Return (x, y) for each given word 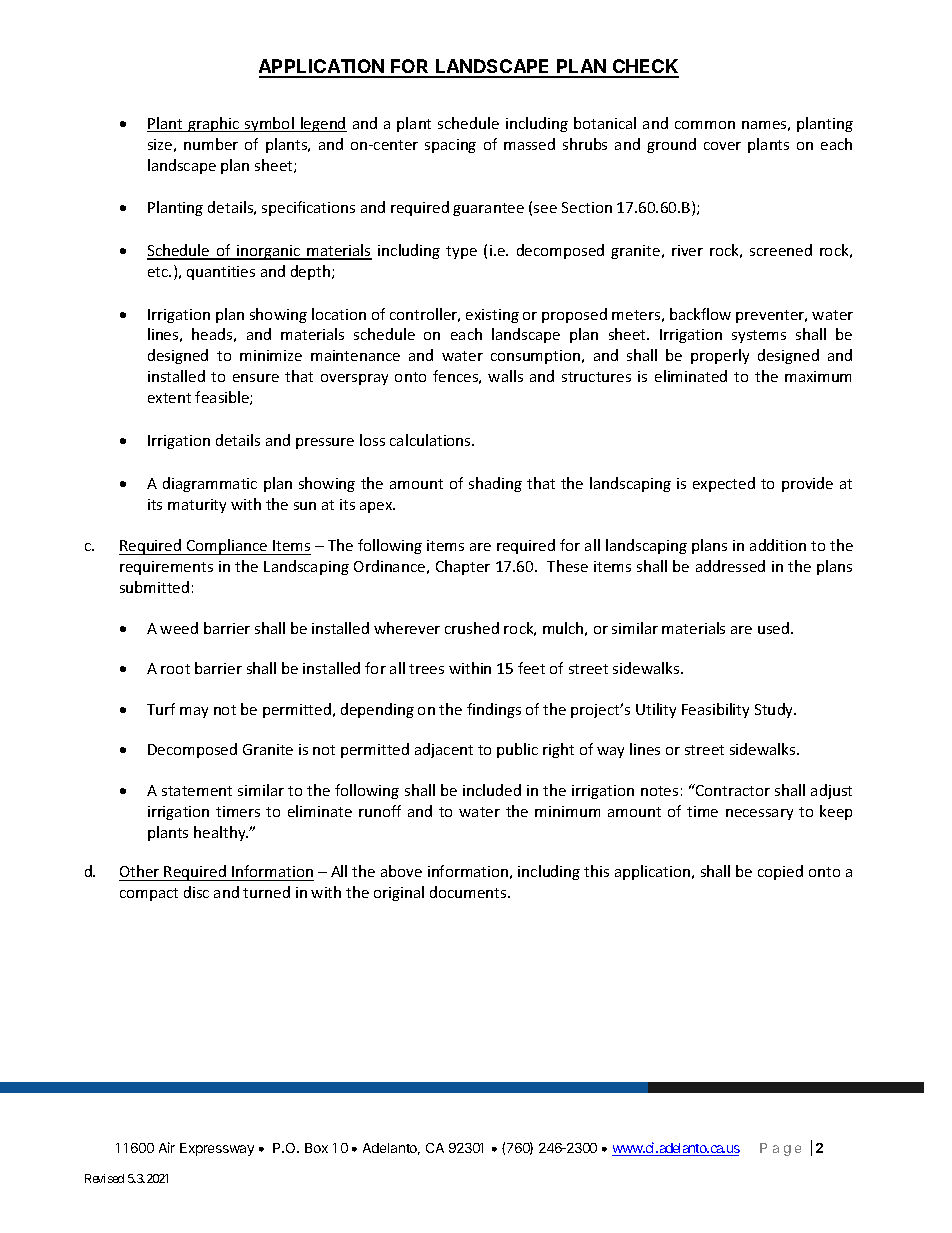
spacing (450, 146)
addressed (730, 566)
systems (759, 336)
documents (469, 892)
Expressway (217, 1149)
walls (505, 376)
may (194, 712)
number (211, 144)
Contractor (732, 790)
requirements (166, 568)
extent (169, 398)
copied (780, 872)
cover (722, 146)
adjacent (444, 750)
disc (196, 892)
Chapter (463, 567)
